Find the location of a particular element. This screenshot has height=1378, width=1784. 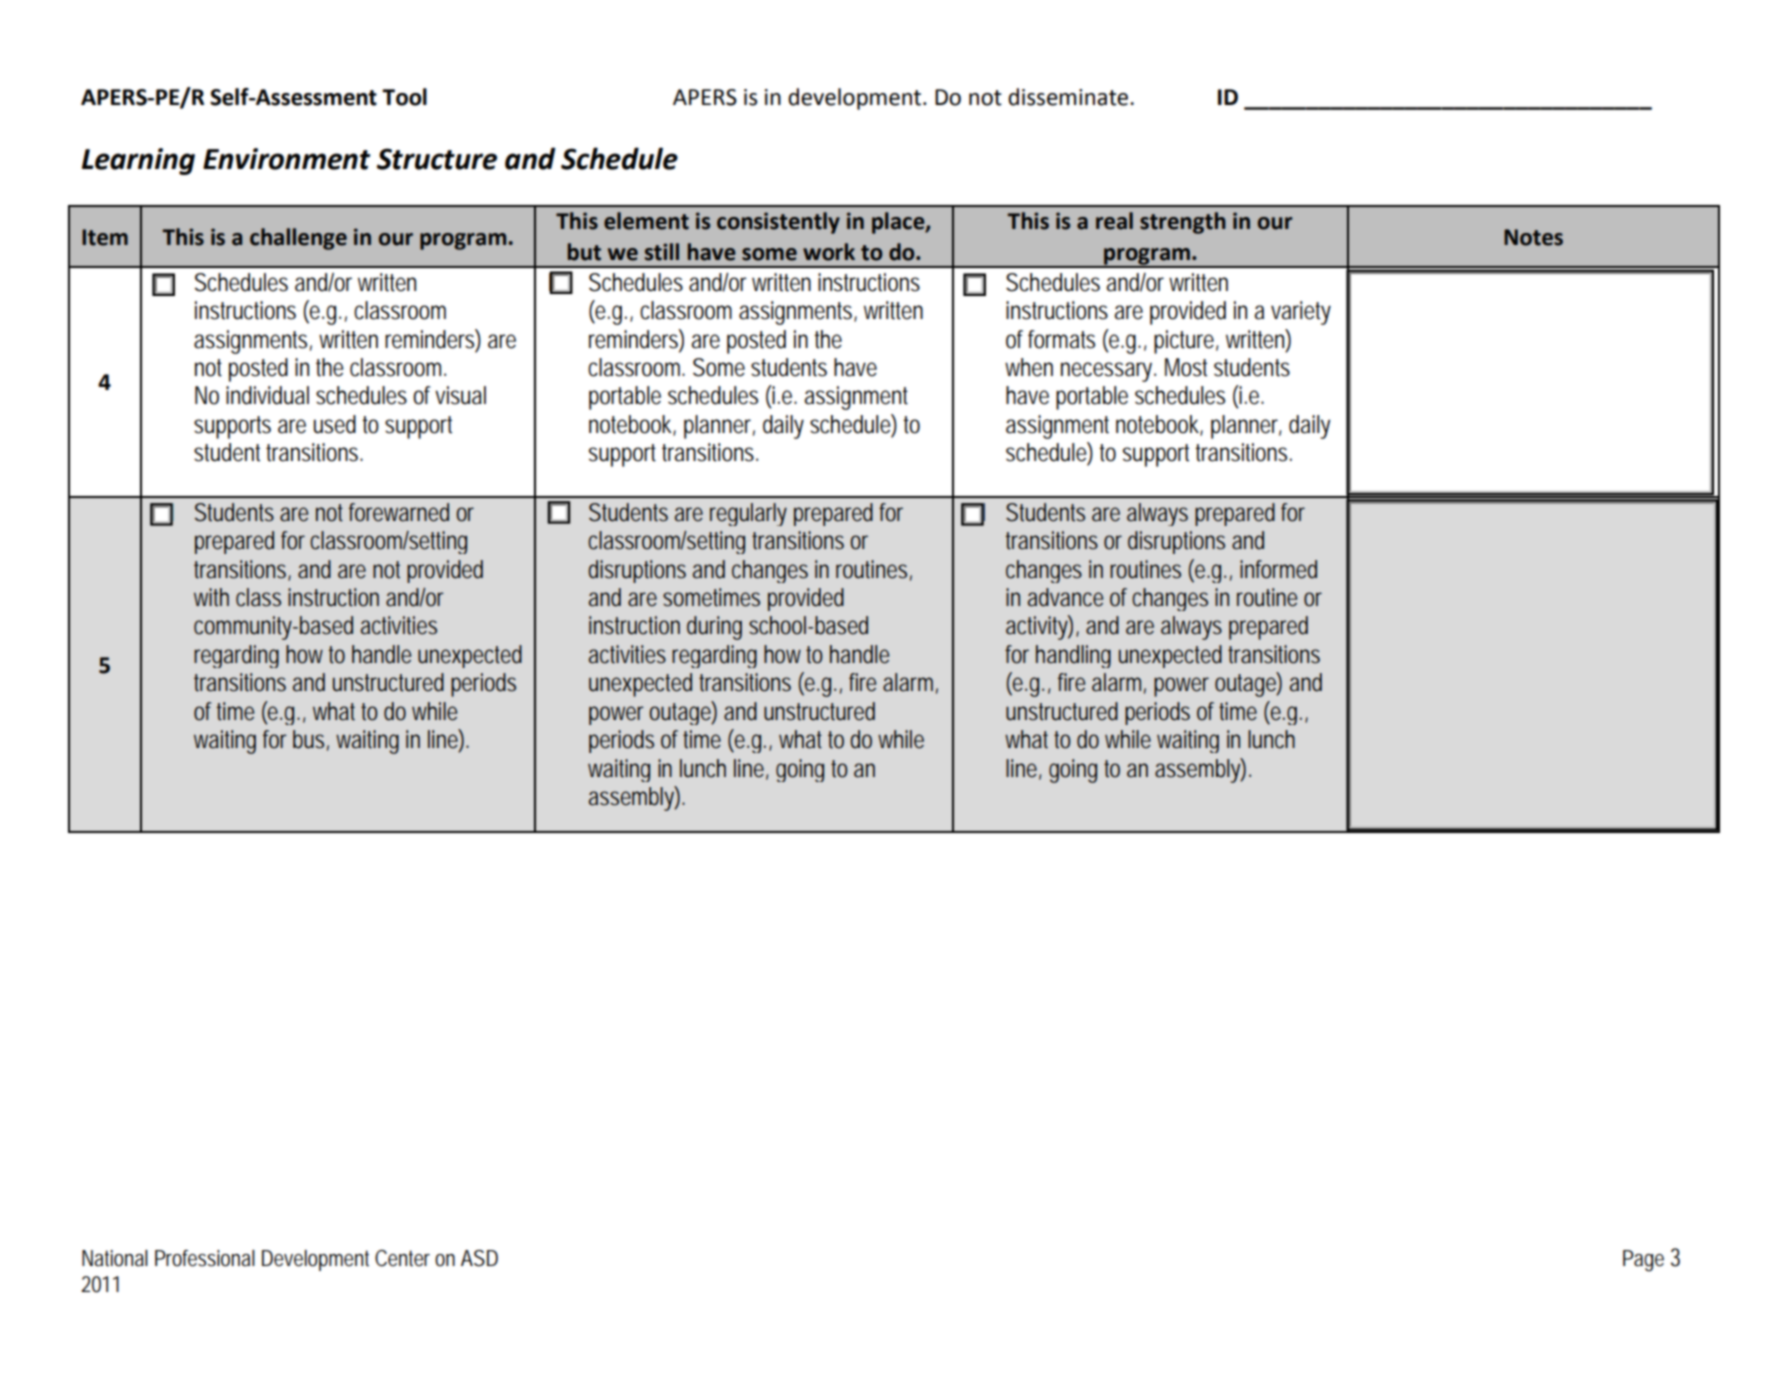

when is located at coordinates (1029, 367).
